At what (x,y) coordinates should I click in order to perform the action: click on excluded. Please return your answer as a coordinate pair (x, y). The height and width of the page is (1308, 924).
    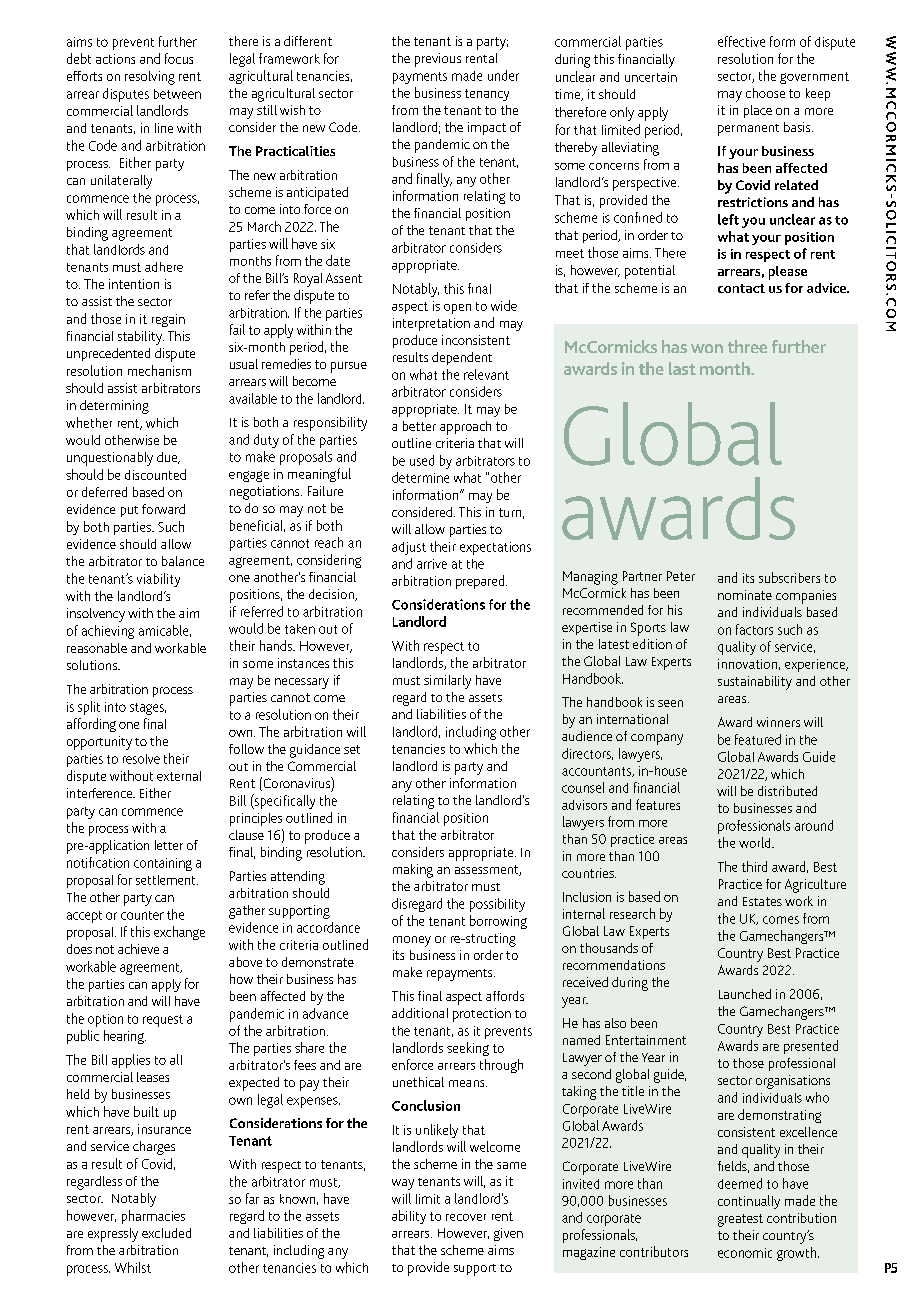
    Looking at the image, I should click on (166, 1233).
